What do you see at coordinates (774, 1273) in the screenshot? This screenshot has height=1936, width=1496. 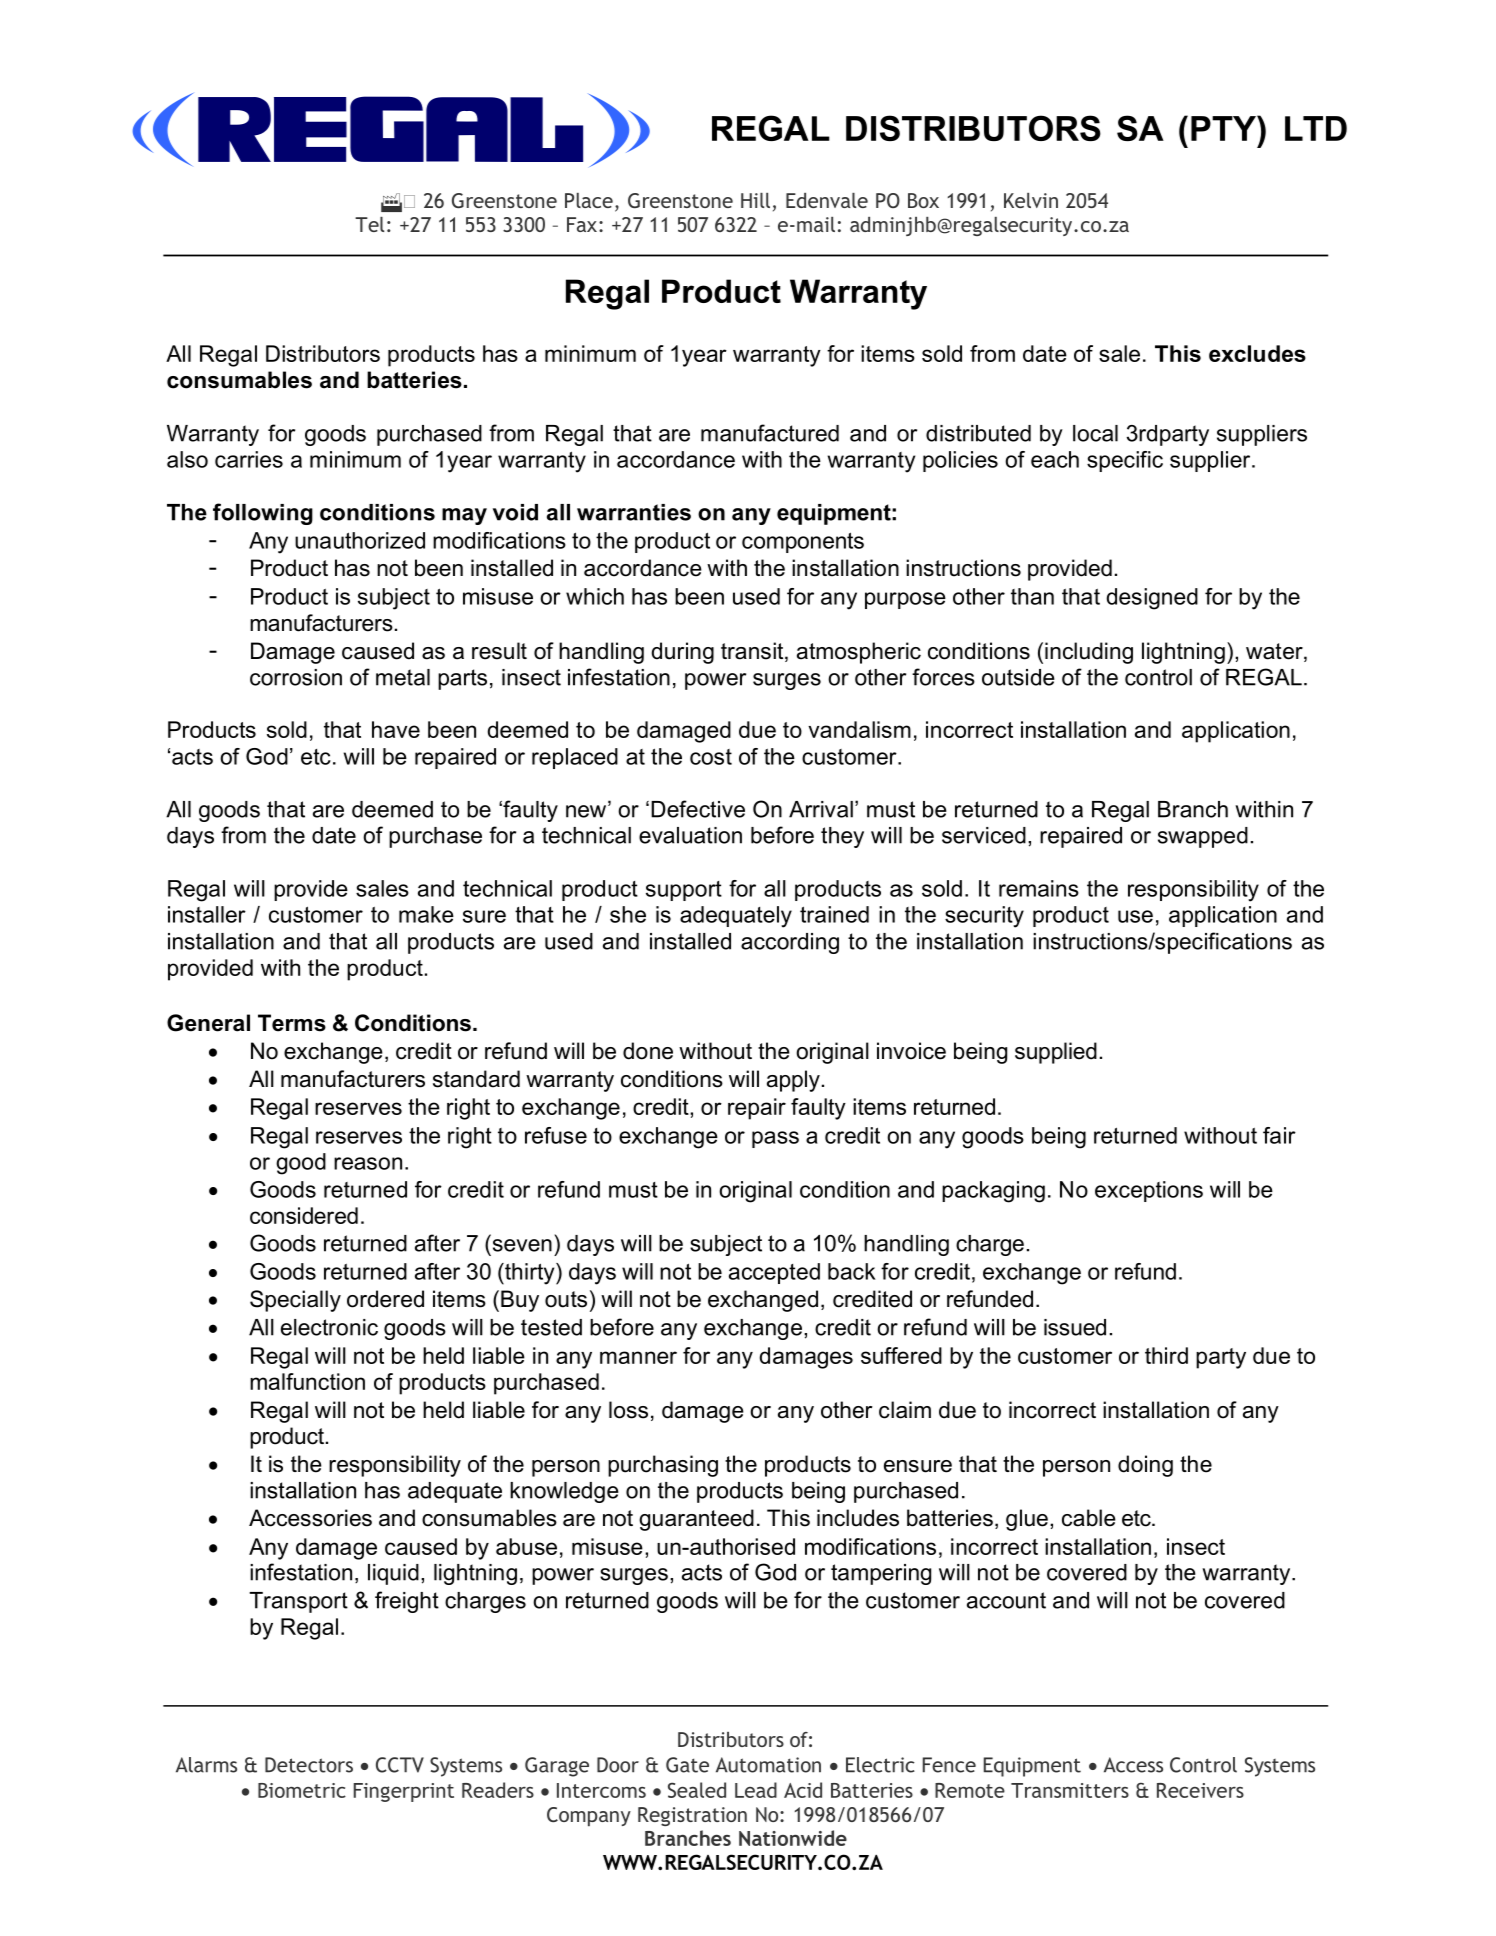 I see `accepted` at bounding box center [774, 1273].
